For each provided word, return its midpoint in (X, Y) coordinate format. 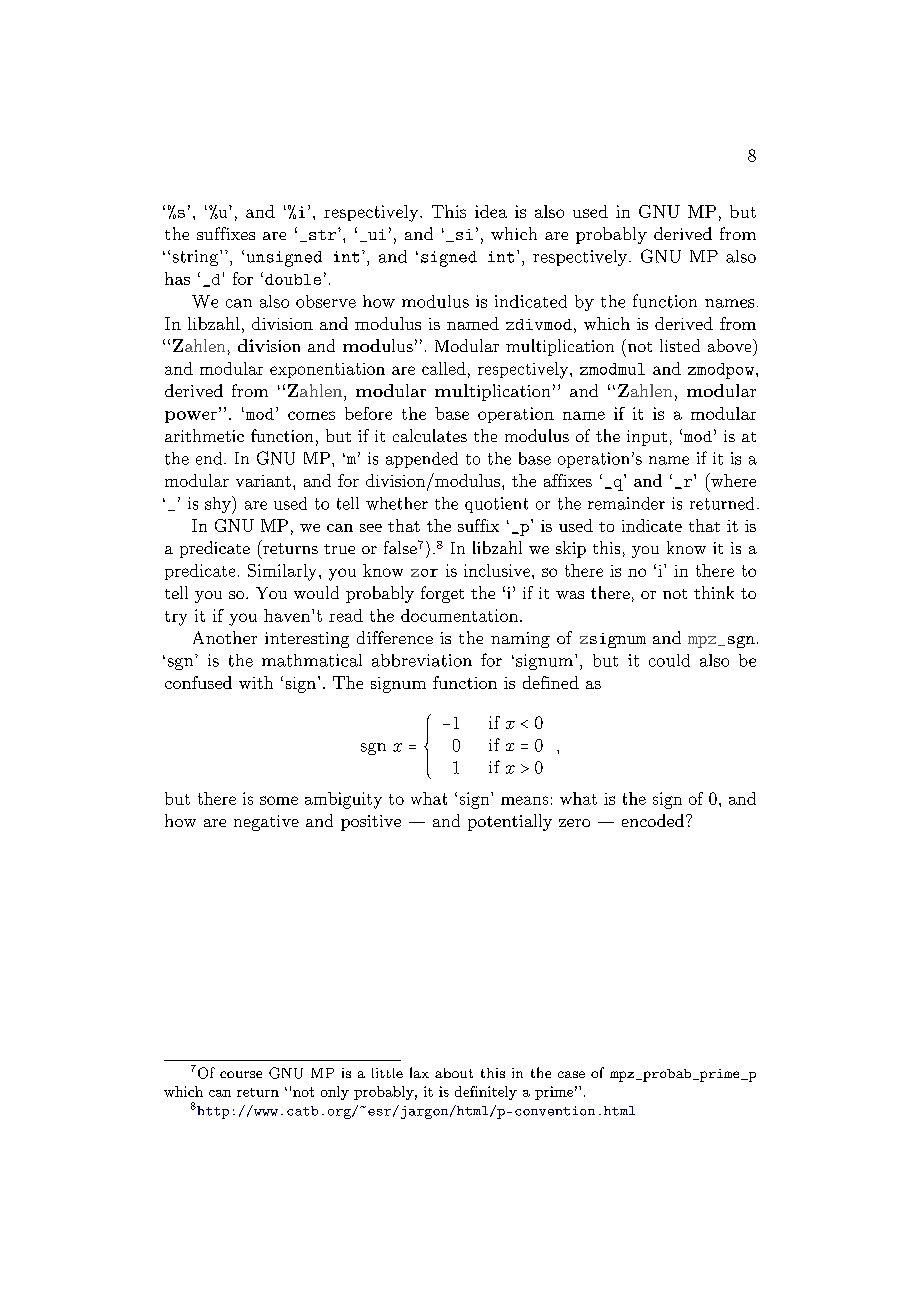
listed (680, 345)
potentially (510, 822)
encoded (653, 820)
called (444, 368)
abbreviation (422, 660)
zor (424, 573)
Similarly (282, 572)
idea (491, 211)
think (714, 592)
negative (266, 823)
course (241, 1074)
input (647, 438)
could (669, 660)
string (197, 258)
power (191, 417)
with (256, 682)
